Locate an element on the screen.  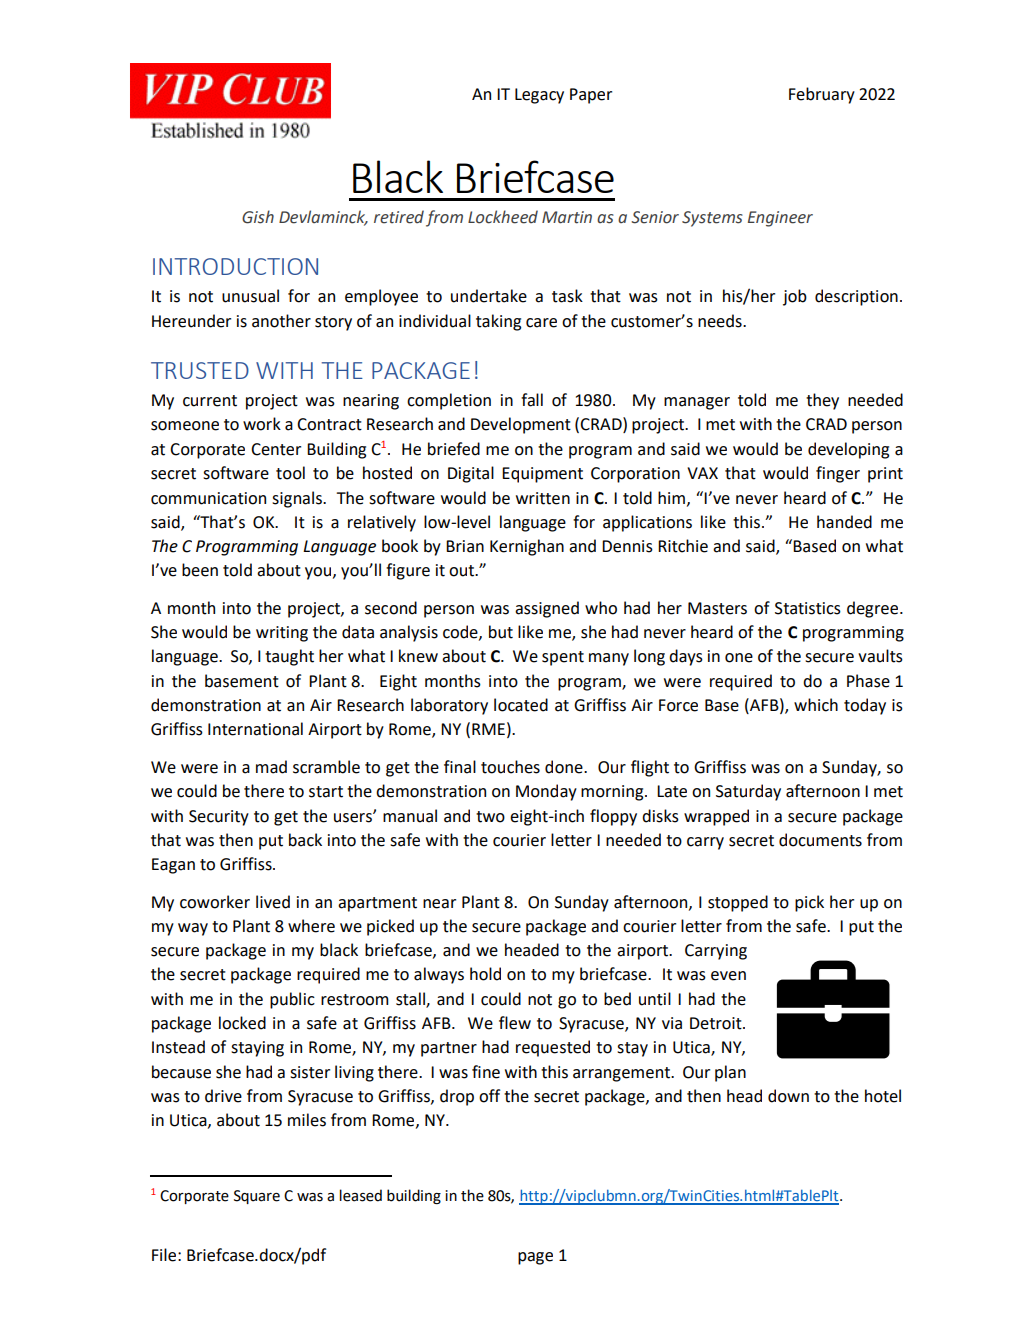
locked is located at coordinates (242, 1023).
